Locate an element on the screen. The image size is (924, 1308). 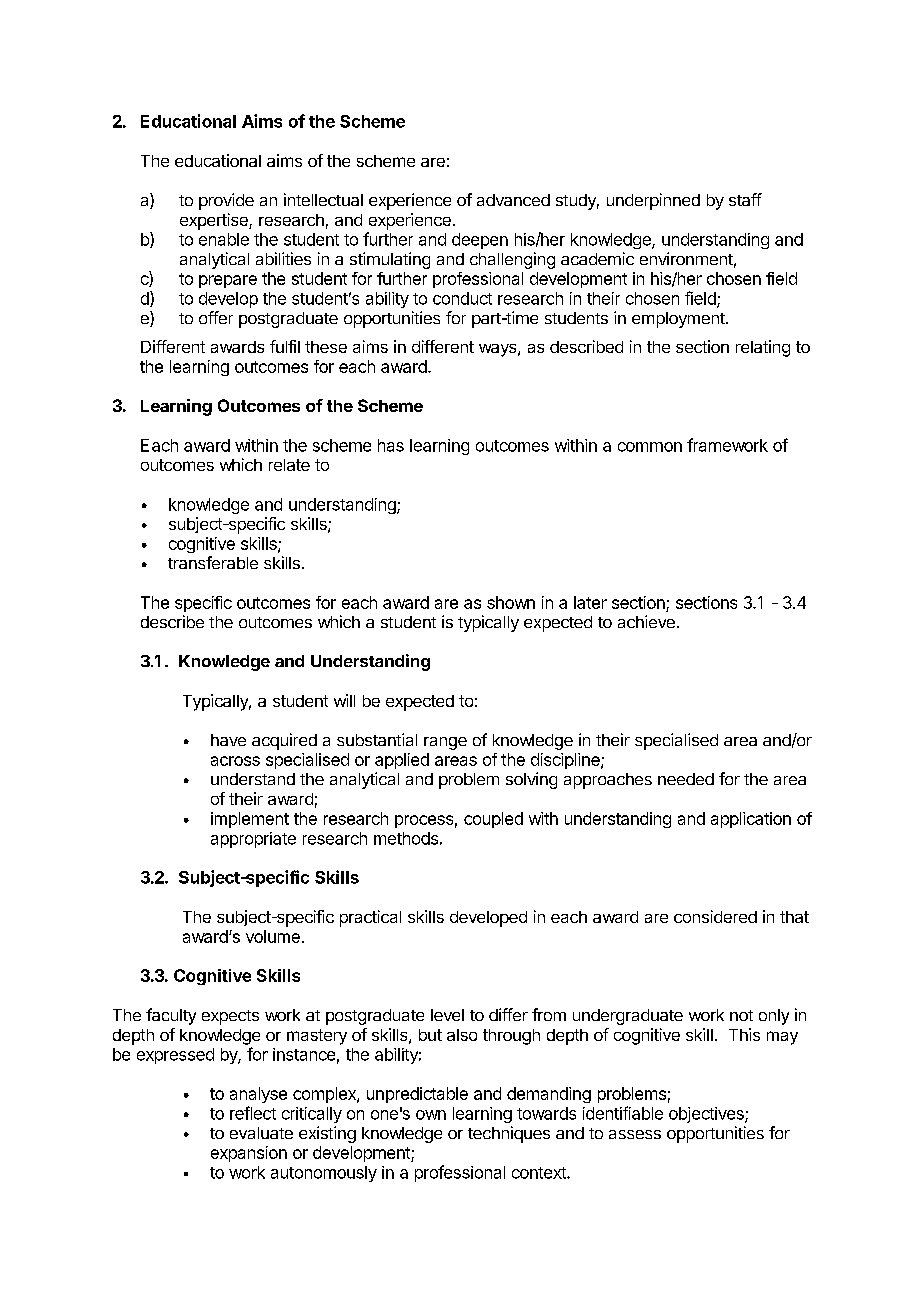
expansion is located at coordinates (249, 1154).
